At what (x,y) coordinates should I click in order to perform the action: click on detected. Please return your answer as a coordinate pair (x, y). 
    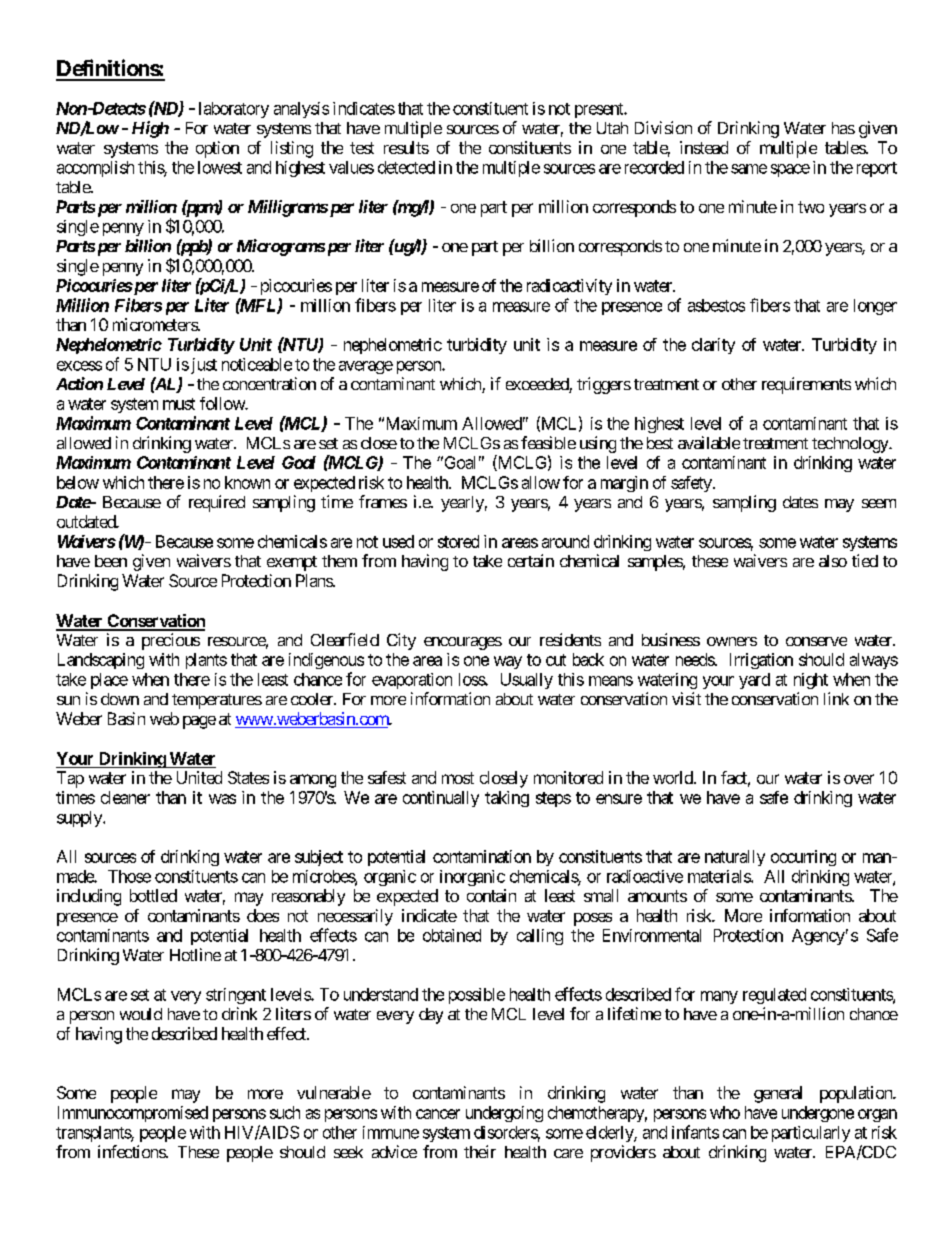
    Looking at the image, I should click on (406, 167).
